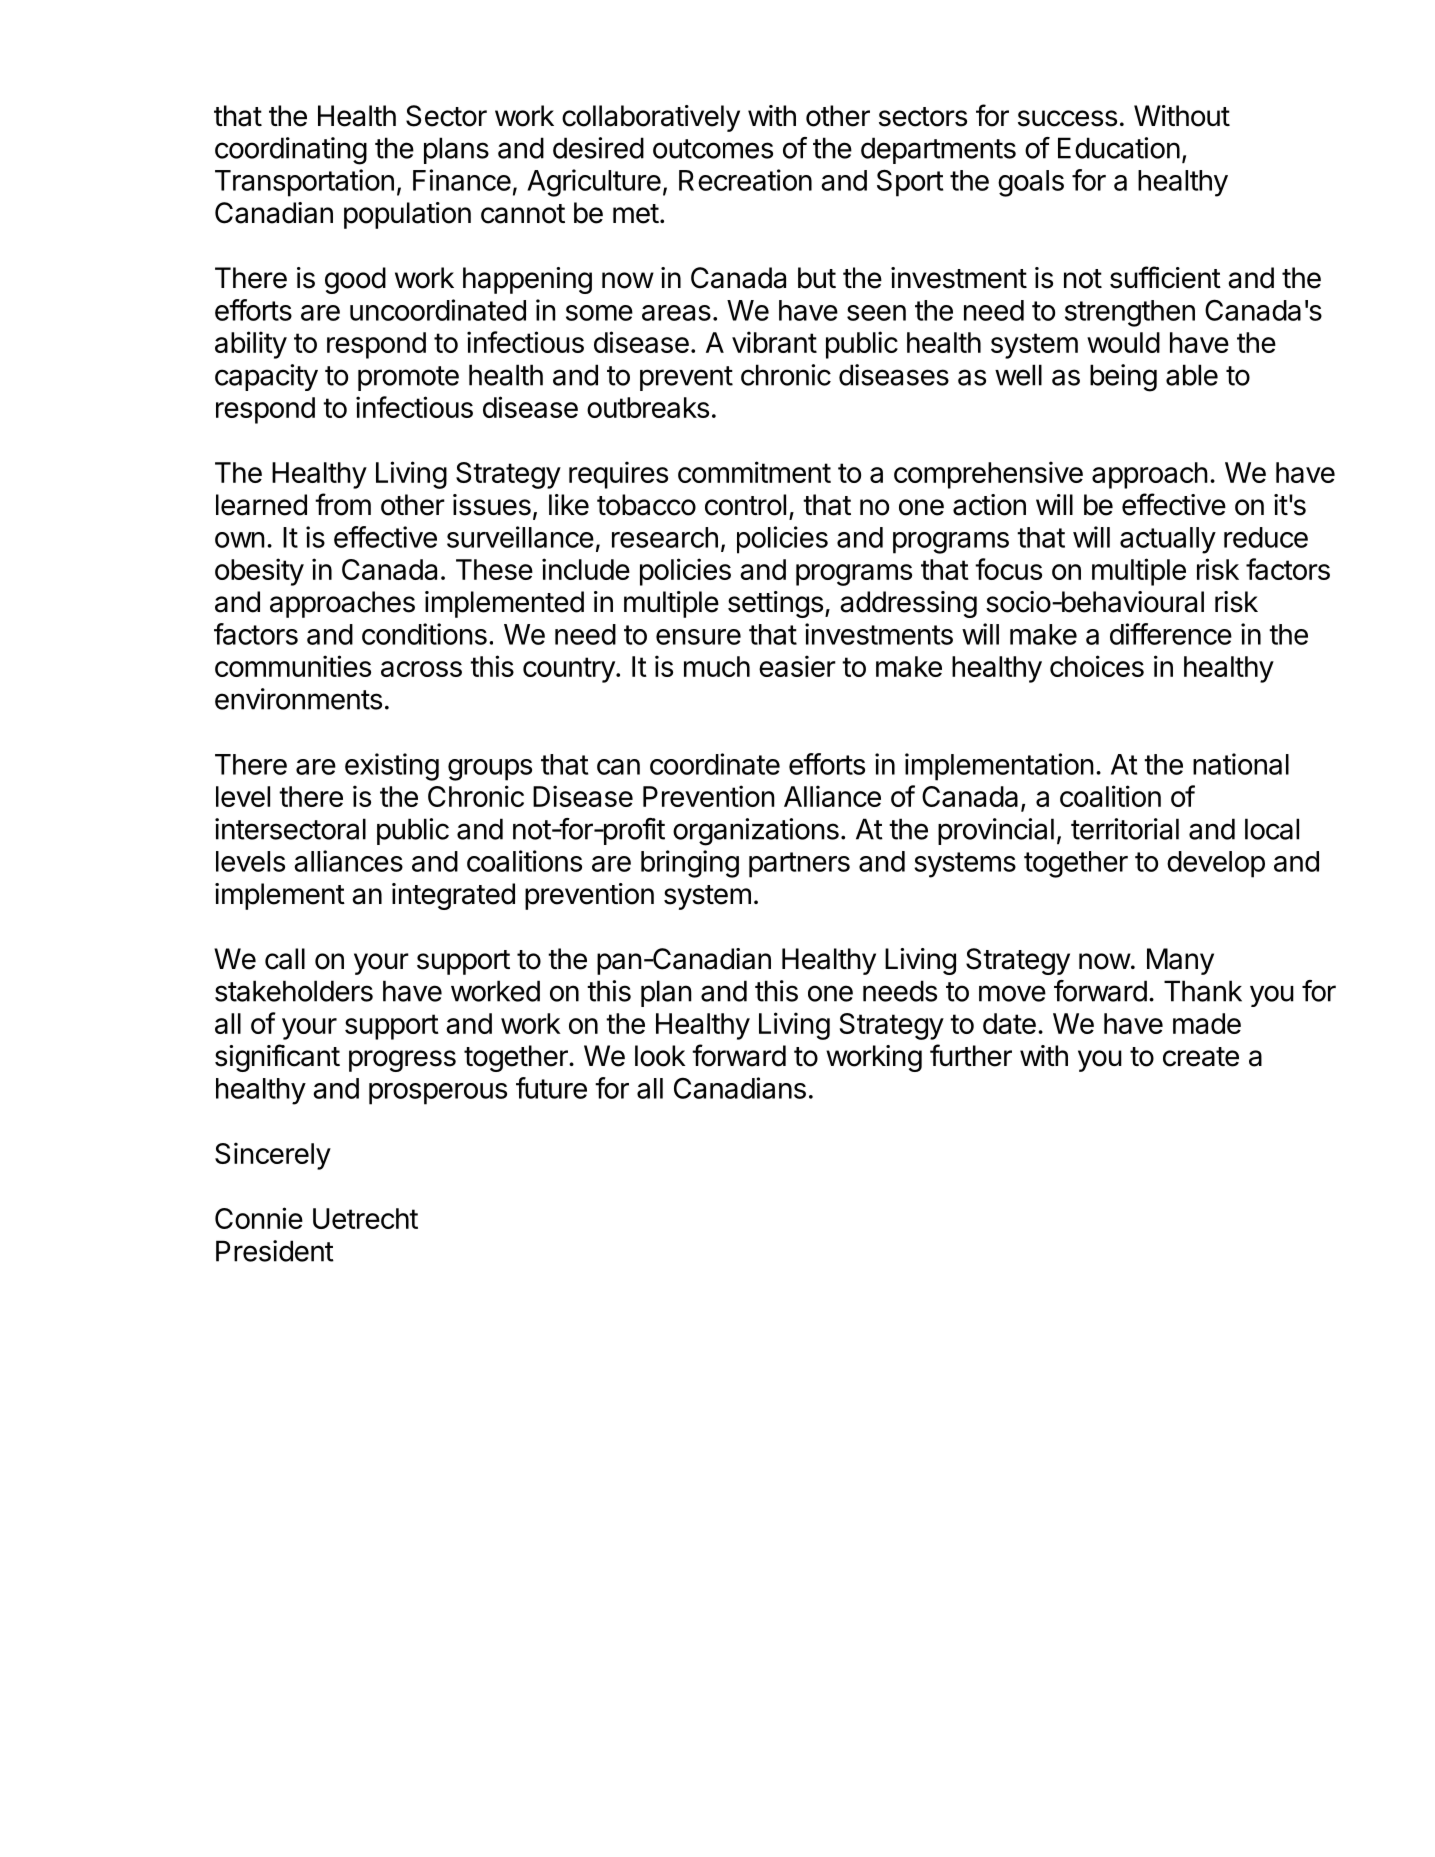 Image resolution: width=1435 pixels, height=1857 pixels. I want to click on territorial, so click(1125, 829).
